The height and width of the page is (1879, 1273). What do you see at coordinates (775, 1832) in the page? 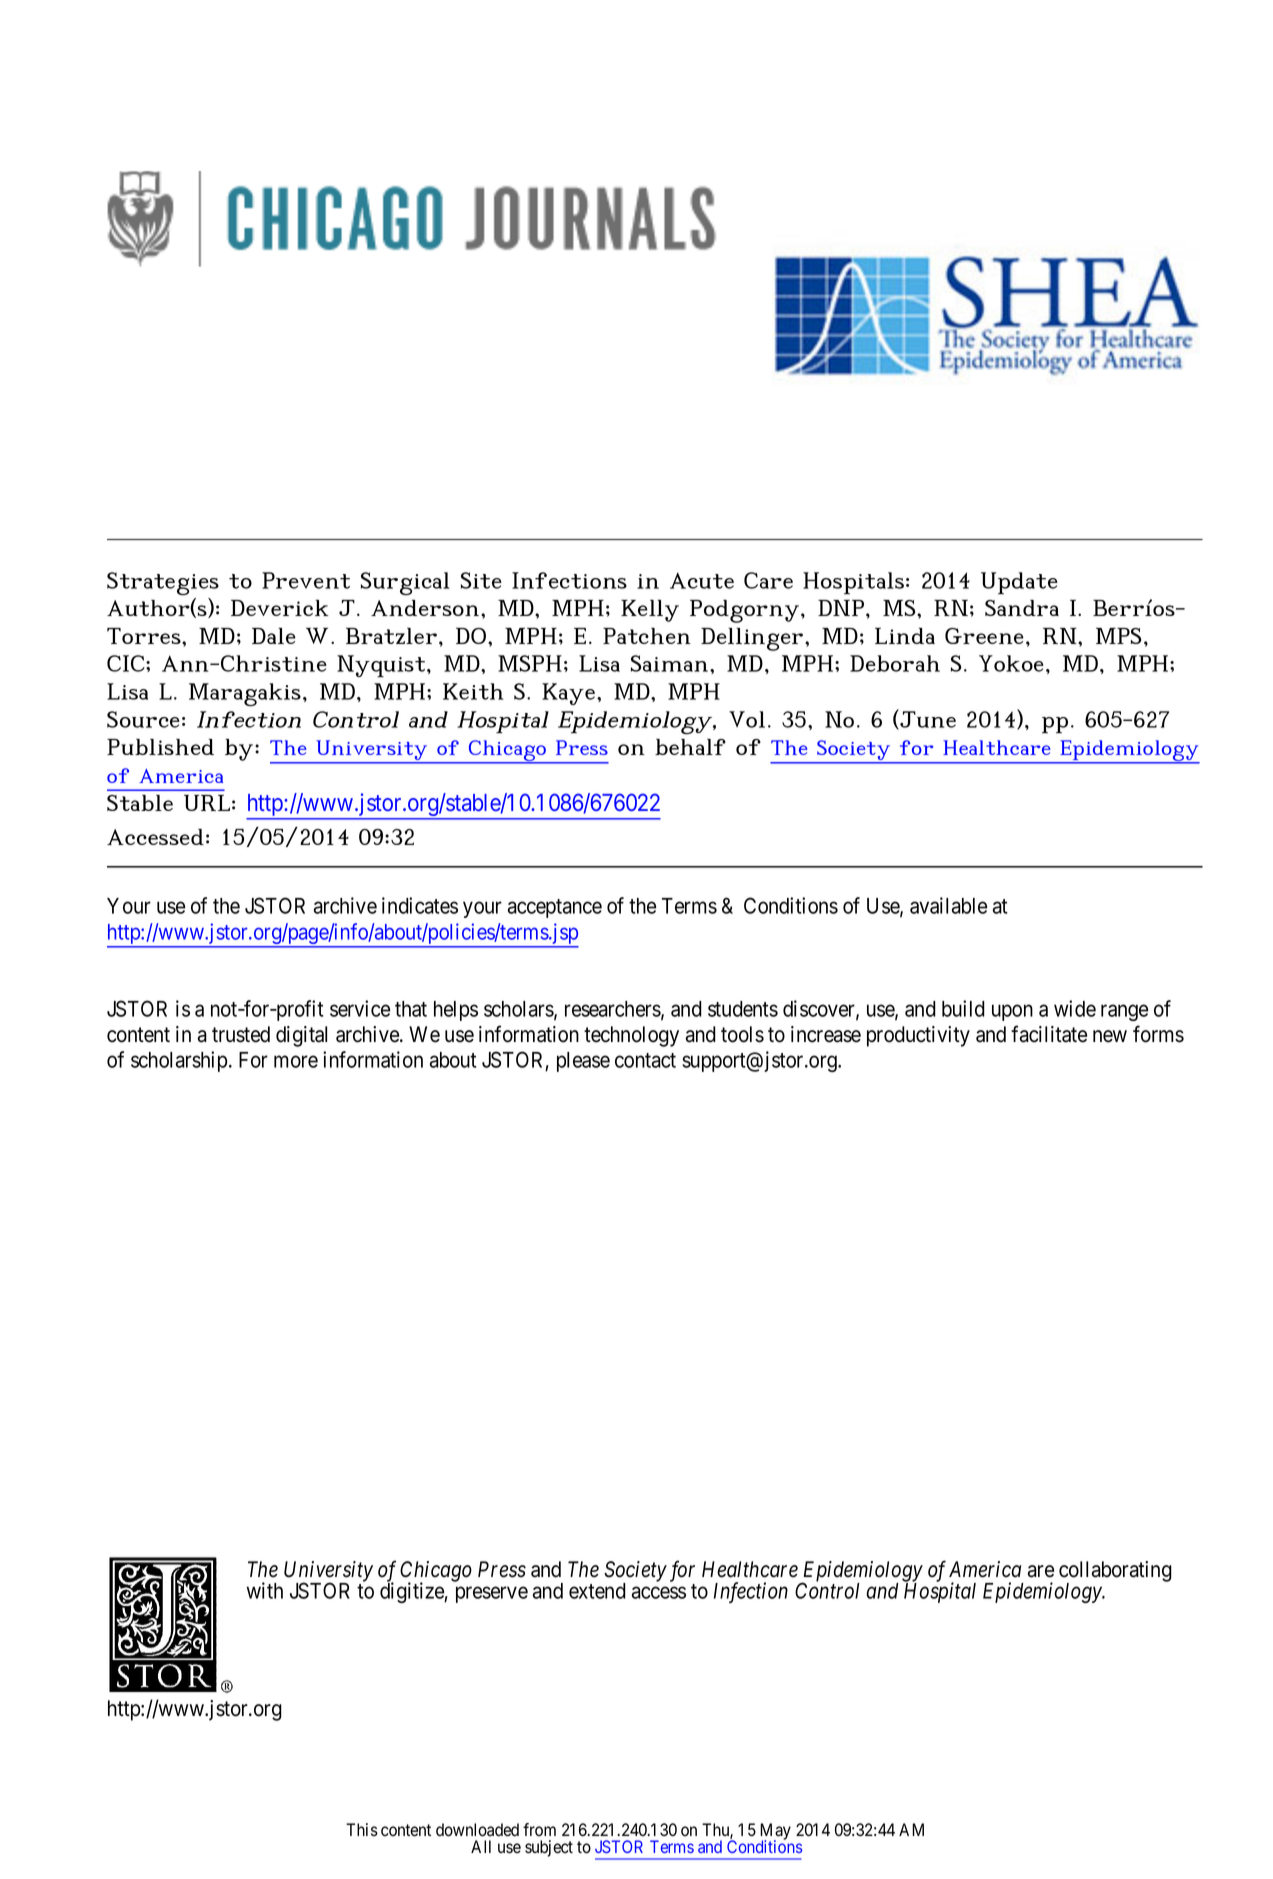
I see `May` at bounding box center [775, 1832].
